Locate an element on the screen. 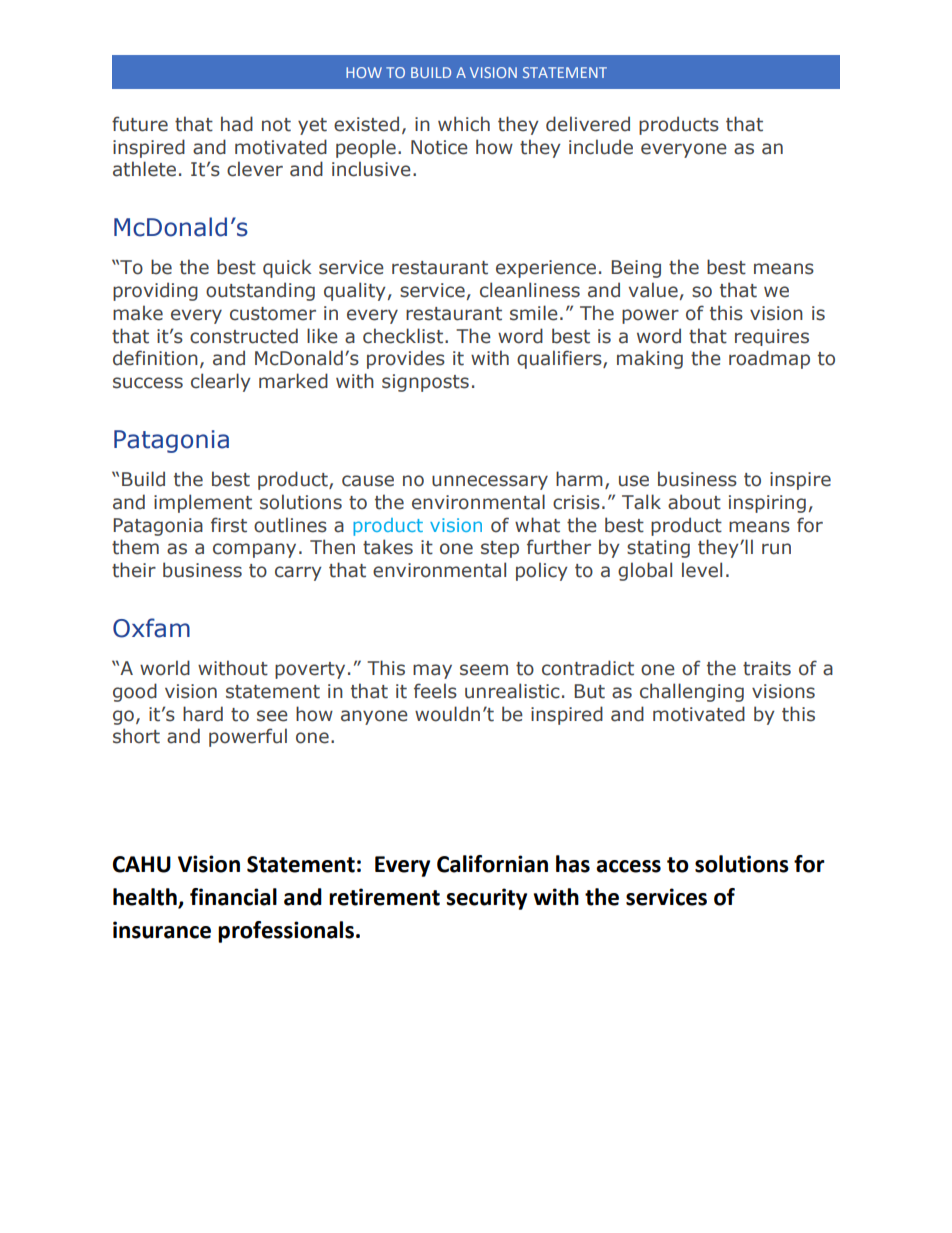  step is located at coordinates (500, 549).
